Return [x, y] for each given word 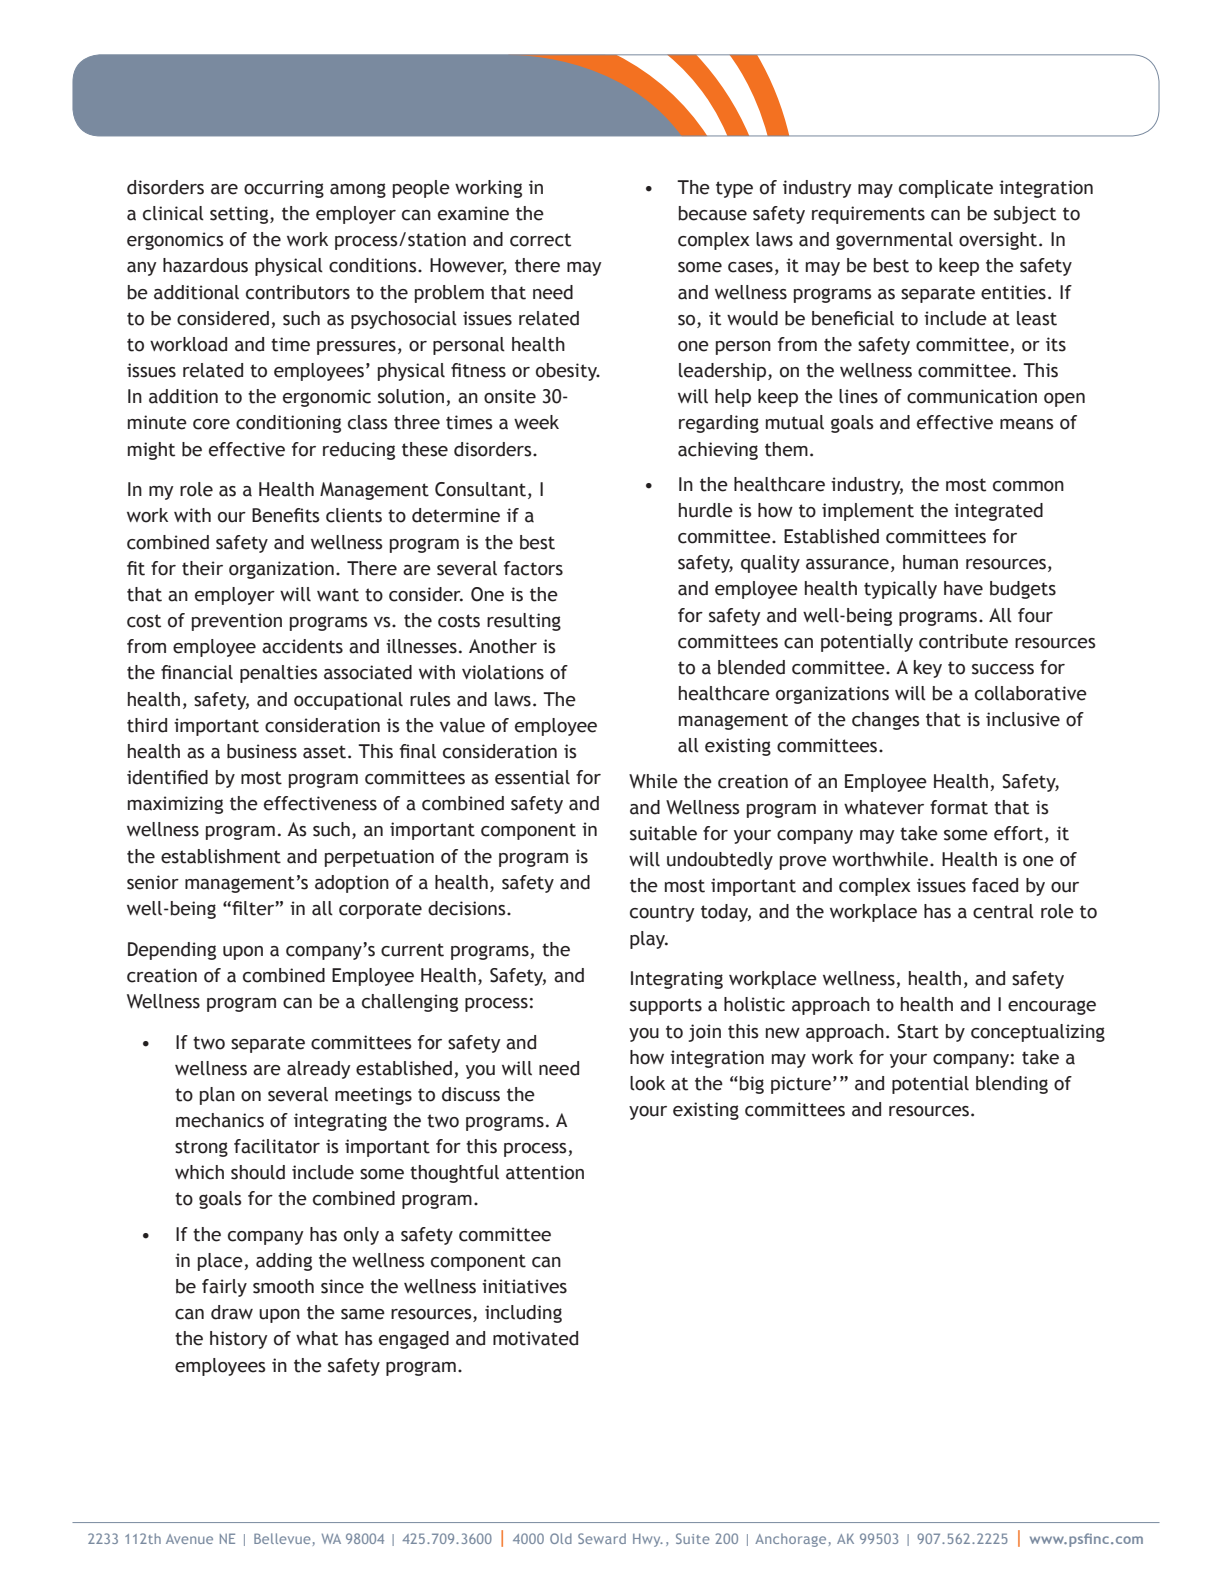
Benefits [286, 515]
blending [1012, 1085]
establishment [221, 856]
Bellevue [282, 1538]
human [930, 562]
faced [995, 885]
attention [545, 1172]
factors [533, 568]
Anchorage [790, 1540]
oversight [999, 241]
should [258, 1172]
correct [540, 240]
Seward [602, 1538]
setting [240, 215]
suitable [663, 833]
